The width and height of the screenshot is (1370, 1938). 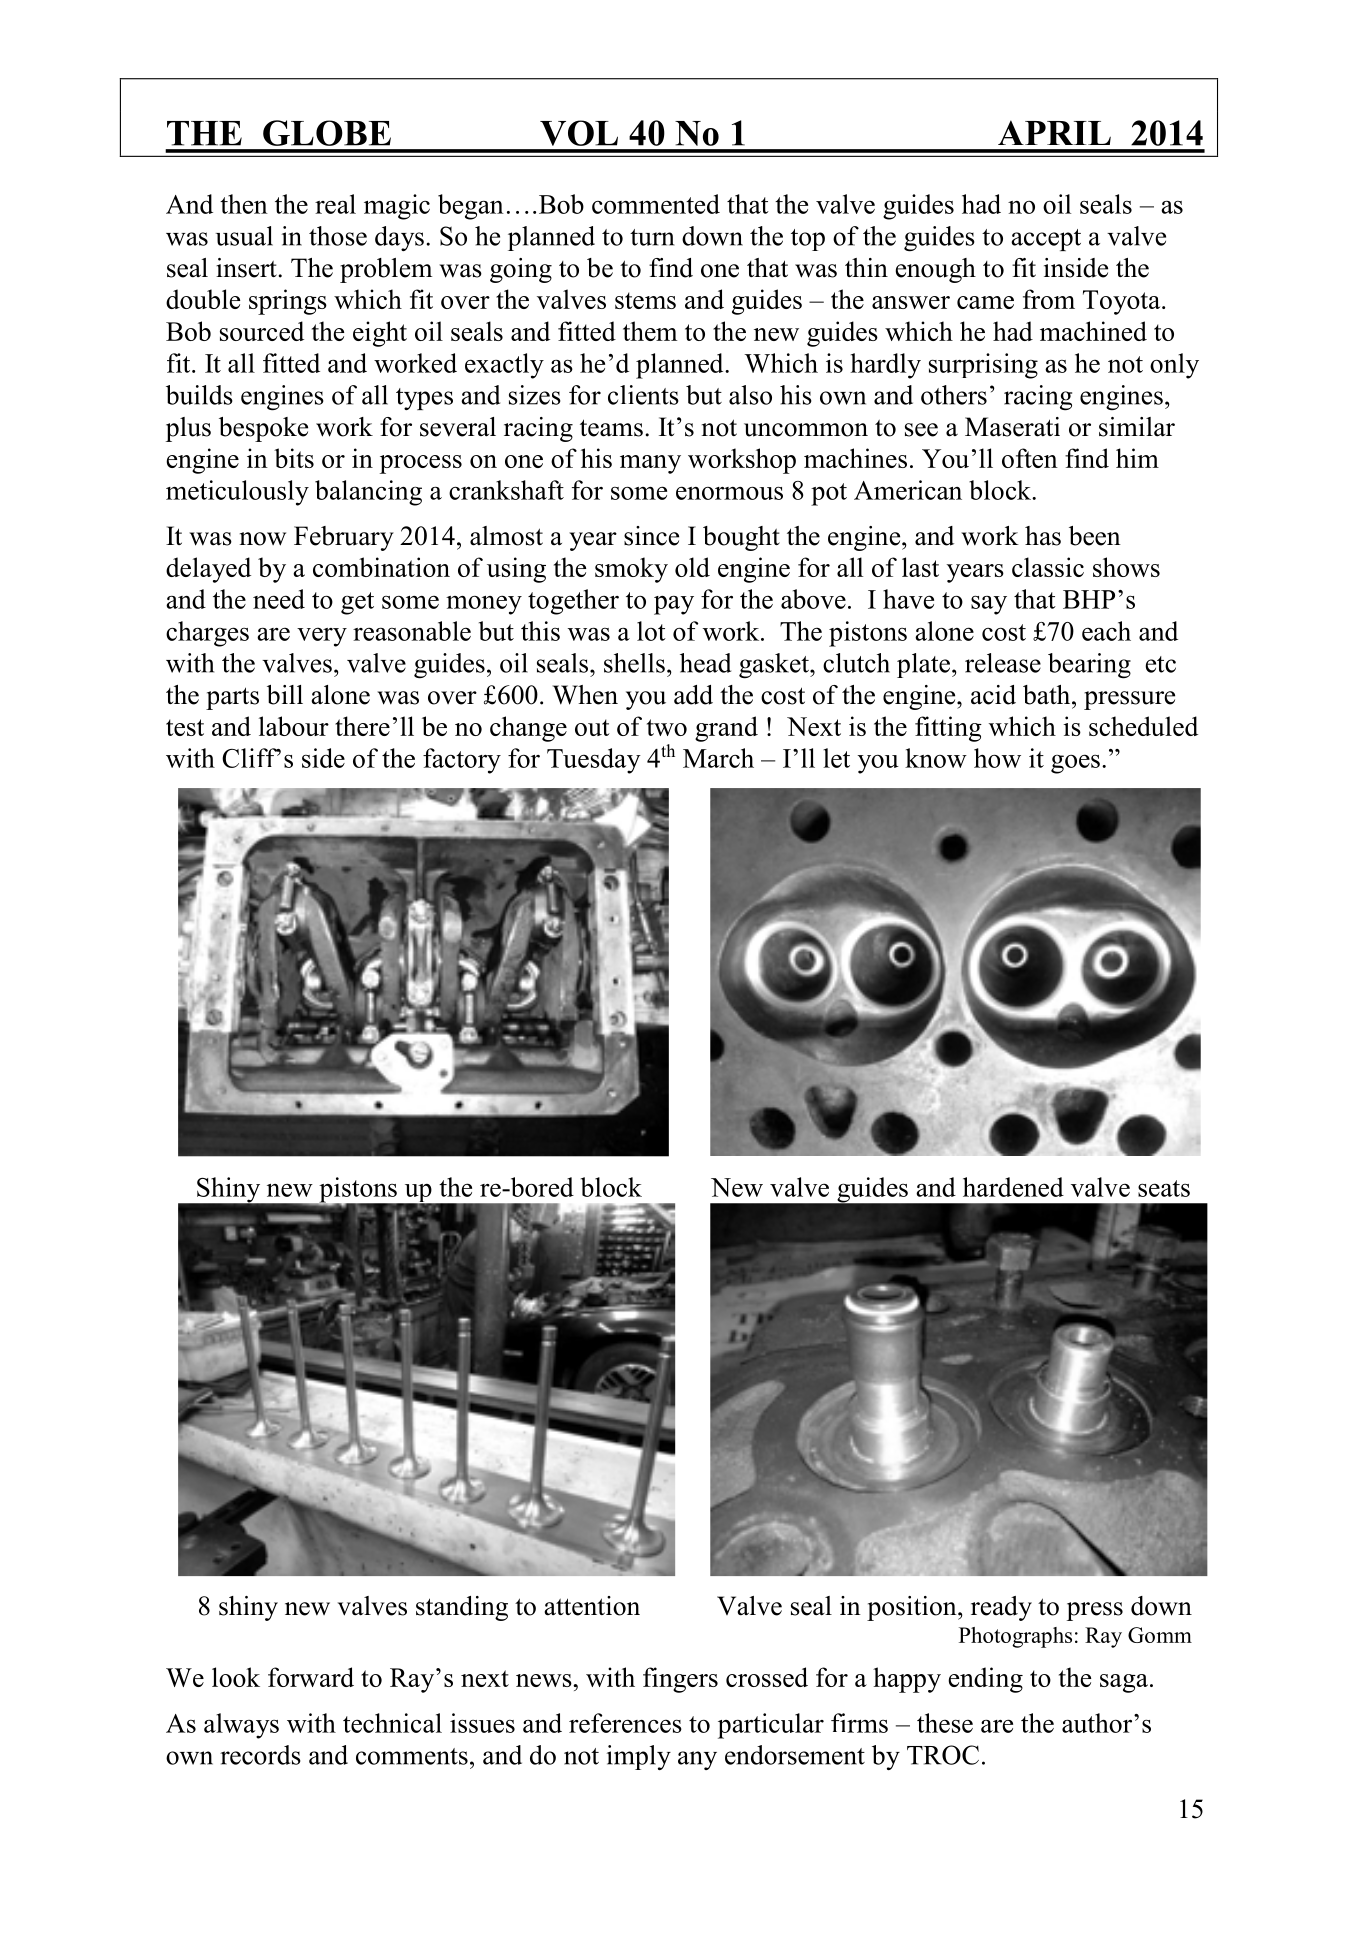 I want to click on March, so click(x=718, y=758).
